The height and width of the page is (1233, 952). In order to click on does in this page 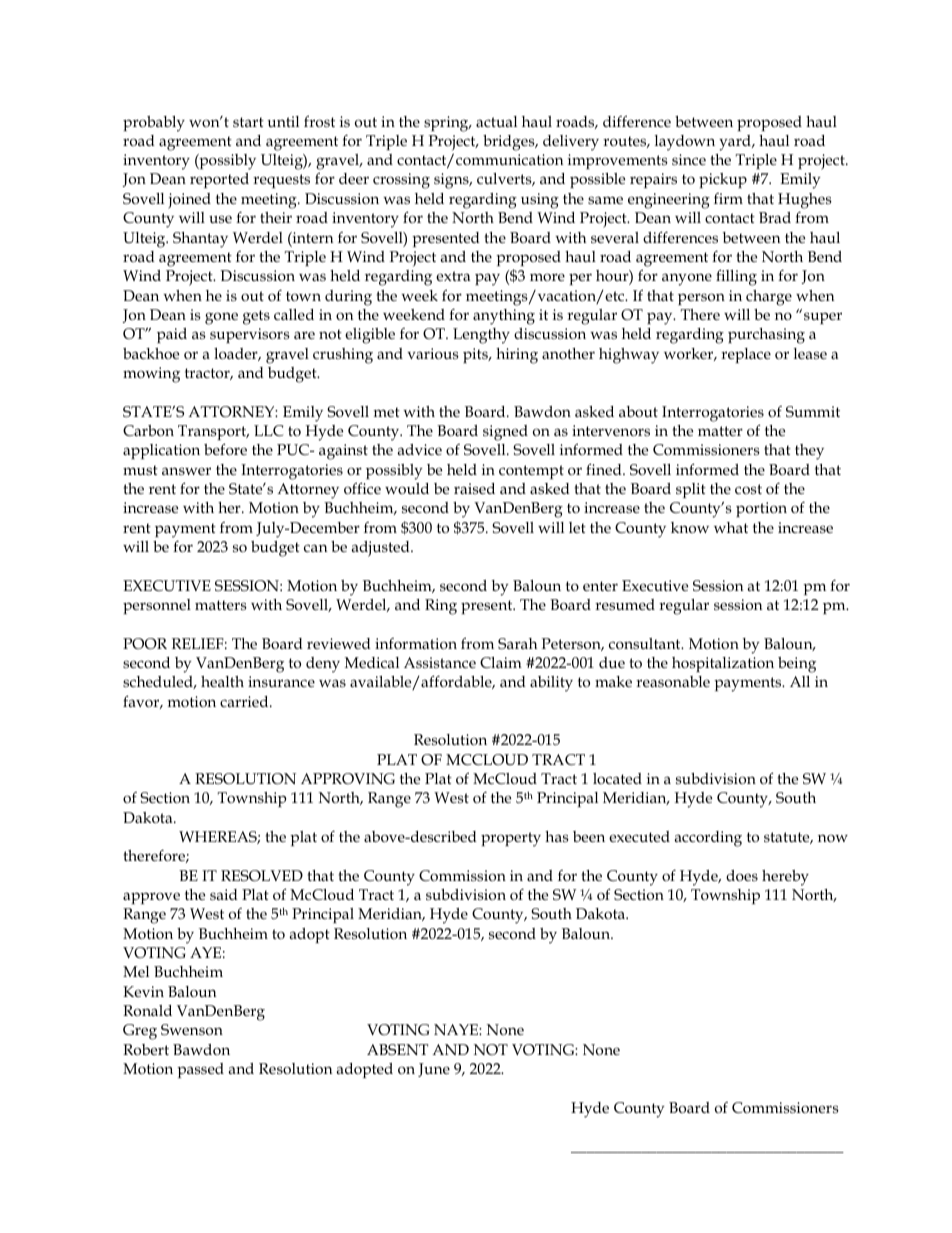, I will do `click(742, 875)`.
